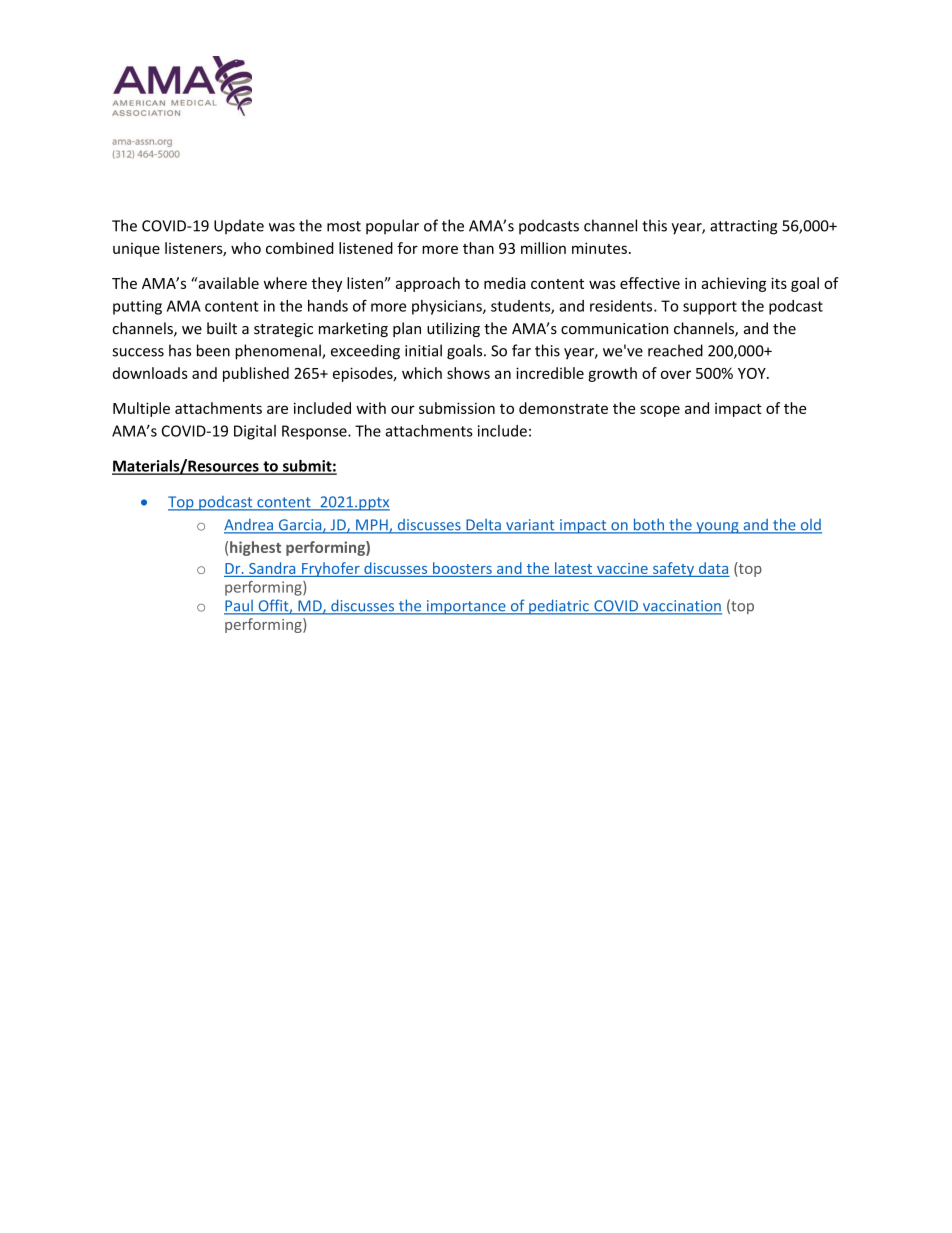  I want to click on scope, so click(660, 411).
